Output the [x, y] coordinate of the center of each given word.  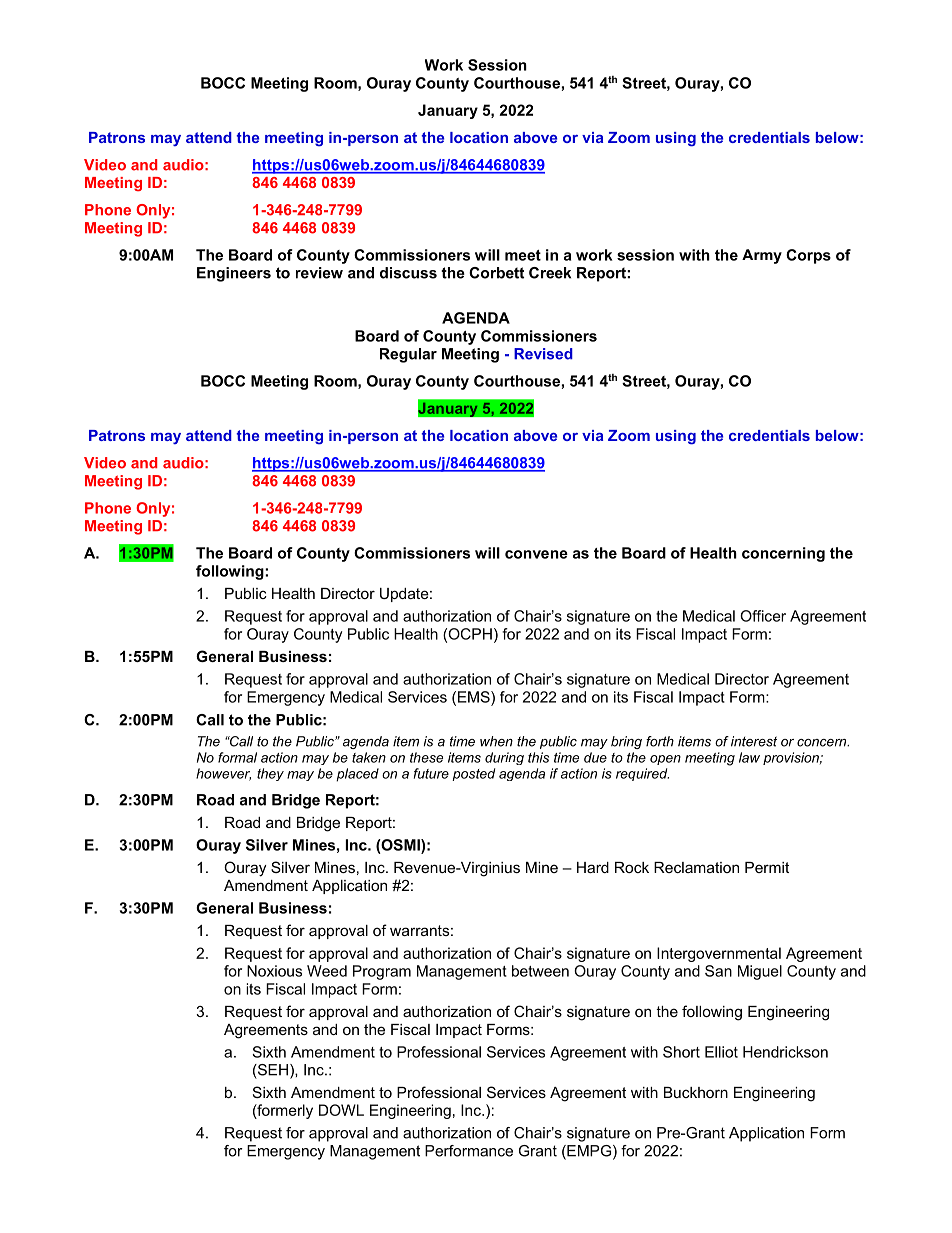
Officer [763, 616]
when [496, 741]
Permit [767, 867]
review [319, 273]
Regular [408, 355]
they [270, 774]
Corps [808, 256]
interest [754, 741]
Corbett [496, 273]
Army [762, 256]
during [504, 758]
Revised [543, 354]
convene [536, 554]
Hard [593, 867]
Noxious [274, 971]
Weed [327, 971]
